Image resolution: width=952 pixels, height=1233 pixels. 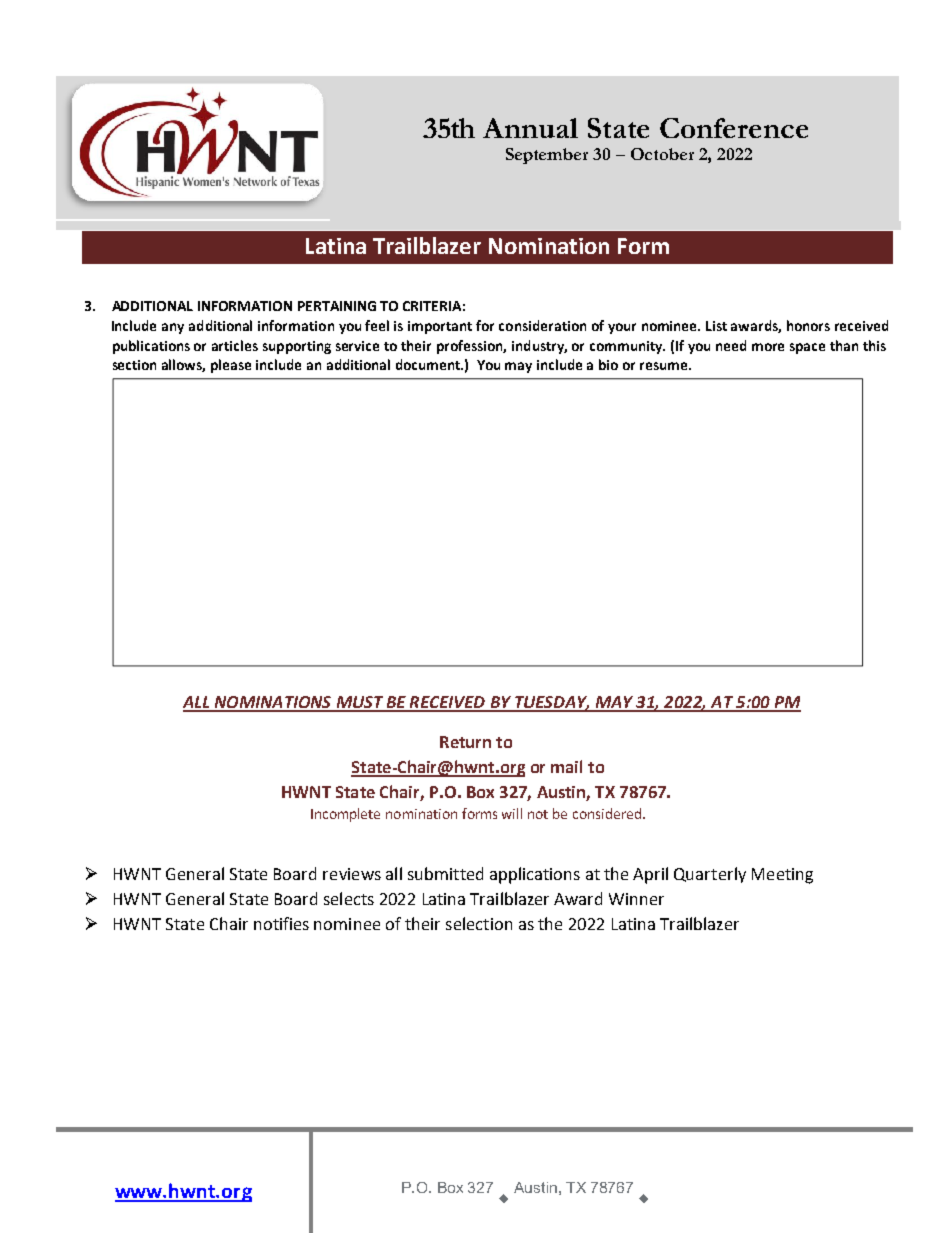 What do you see at coordinates (231, 366) in the screenshot?
I see `please` at bounding box center [231, 366].
